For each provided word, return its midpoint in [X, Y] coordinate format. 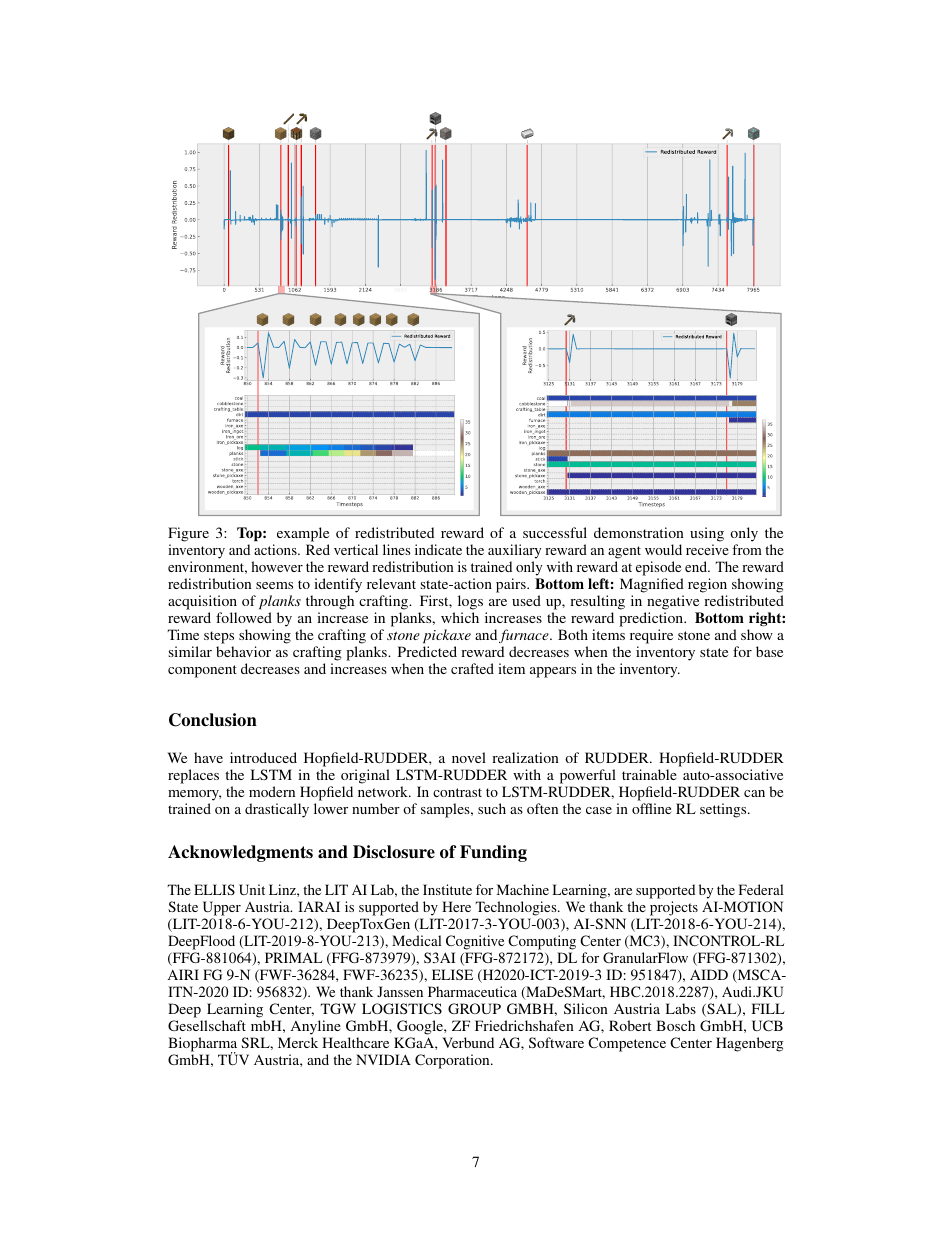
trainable [649, 774]
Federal [761, 889]
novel [469, 757]
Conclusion [213, 720]
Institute [447, 889]
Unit [252, 889]
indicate [438, 549]
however [277, 566]
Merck [298, 1042]
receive [707, 549]
